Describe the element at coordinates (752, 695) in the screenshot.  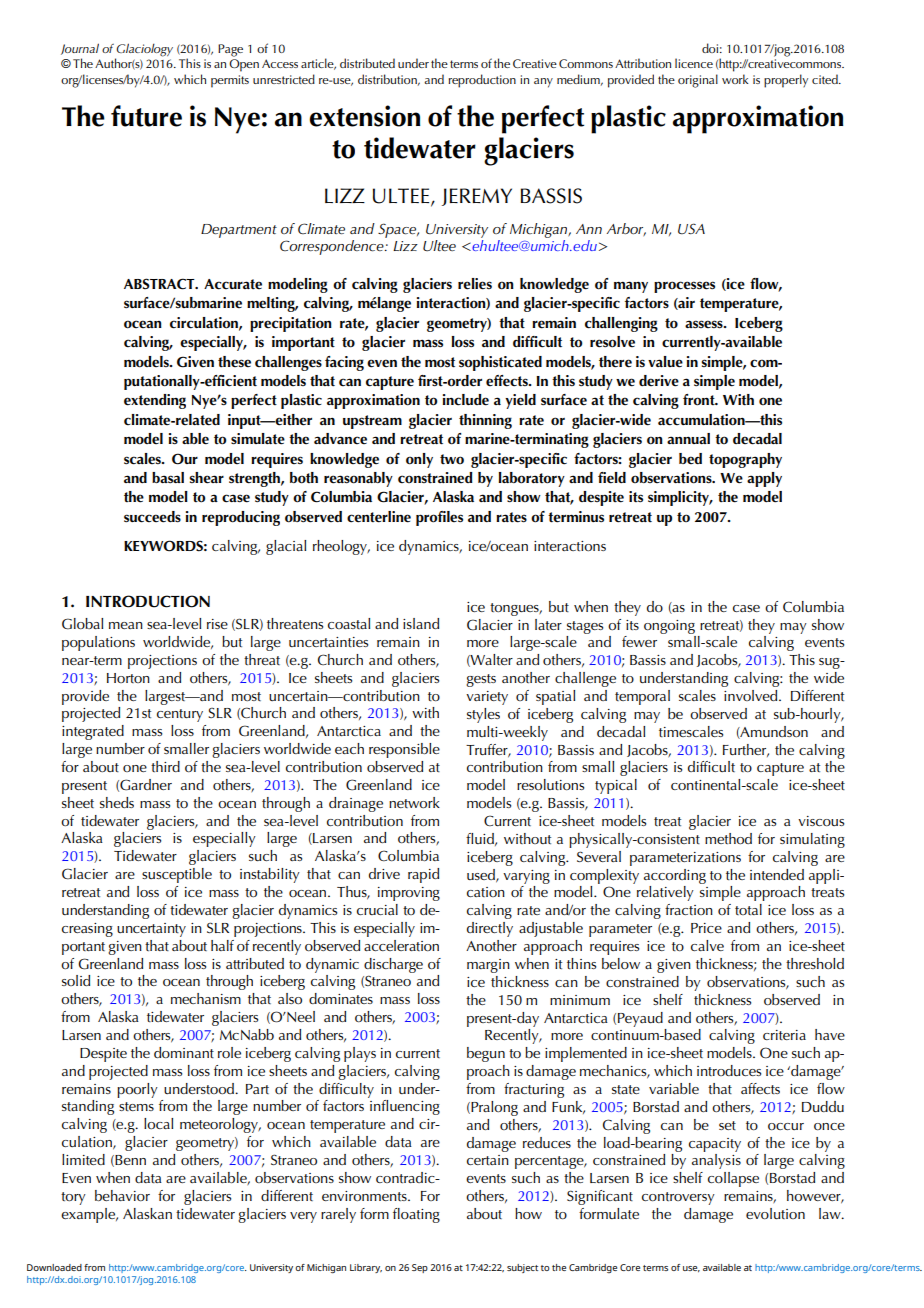
I see `involved` at that location.
